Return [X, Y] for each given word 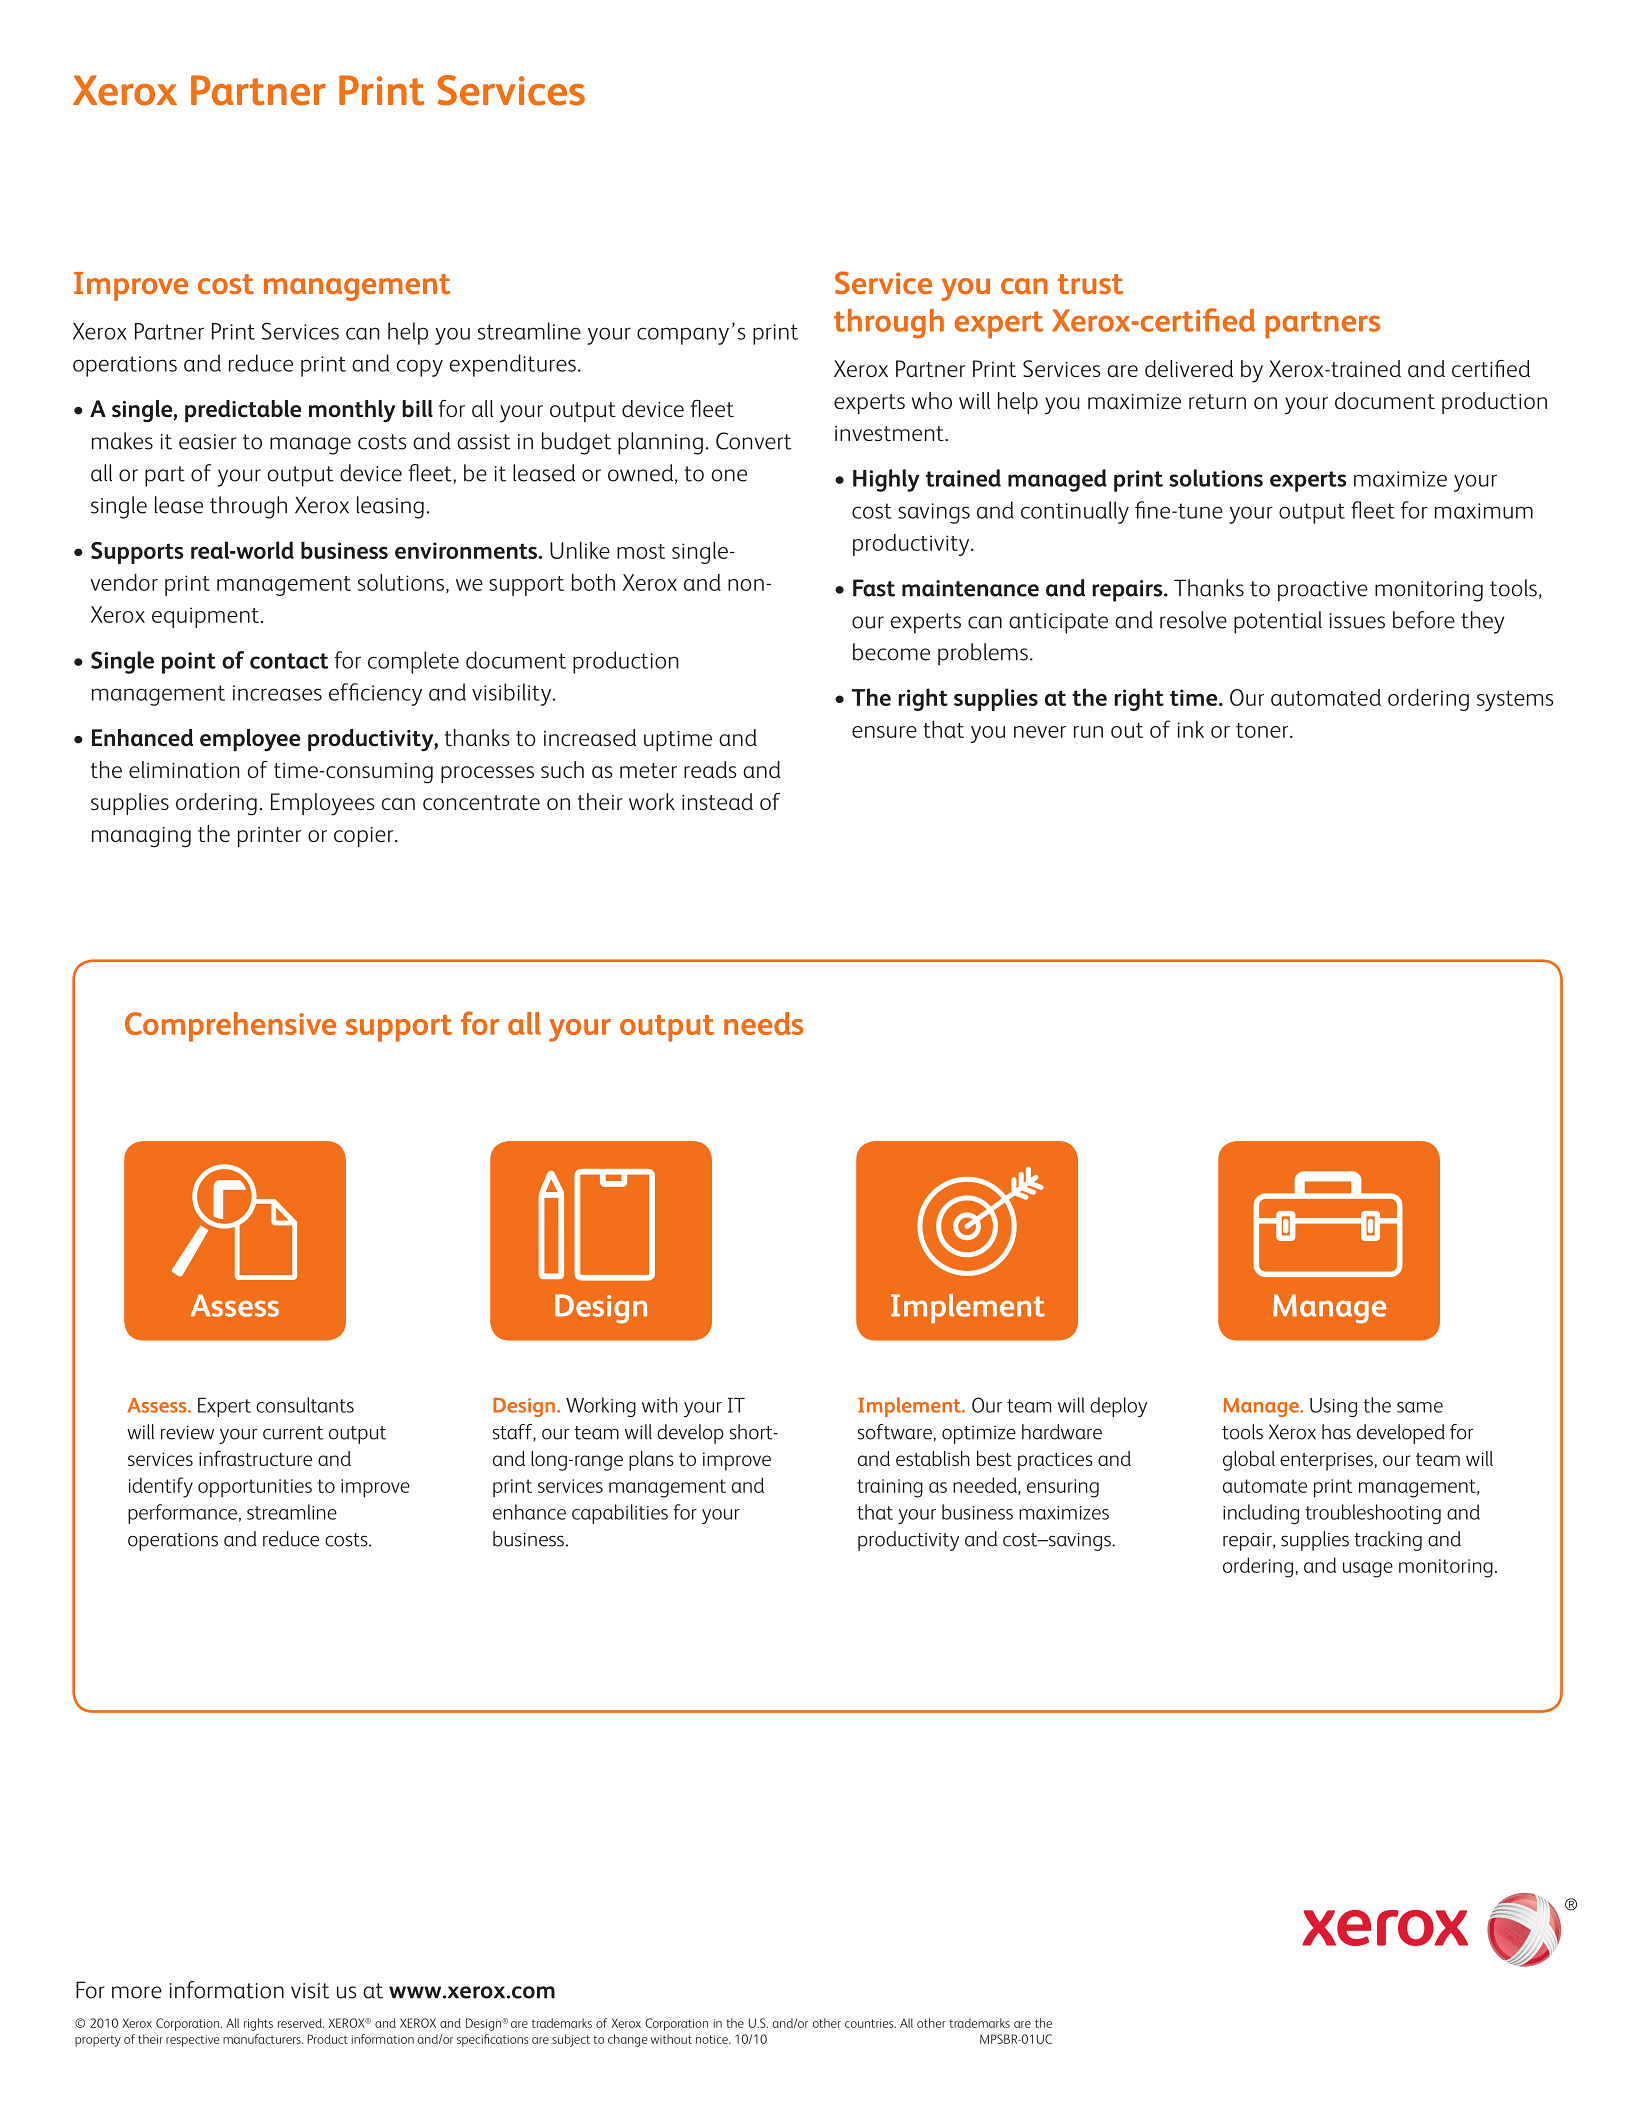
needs [763, 1023]
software [895, 1432]
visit [310, 1991]
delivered [1189, 368]
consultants [305, 1405]
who [932, 400]
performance [182, 1514]
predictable [243, 411]
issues [1357, 621]
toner [1263, 730]
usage [1368, 1570]
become [891, 652]
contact [289, 661]
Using [1333, 1407]
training [890, 1488]
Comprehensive [230, 1027]
